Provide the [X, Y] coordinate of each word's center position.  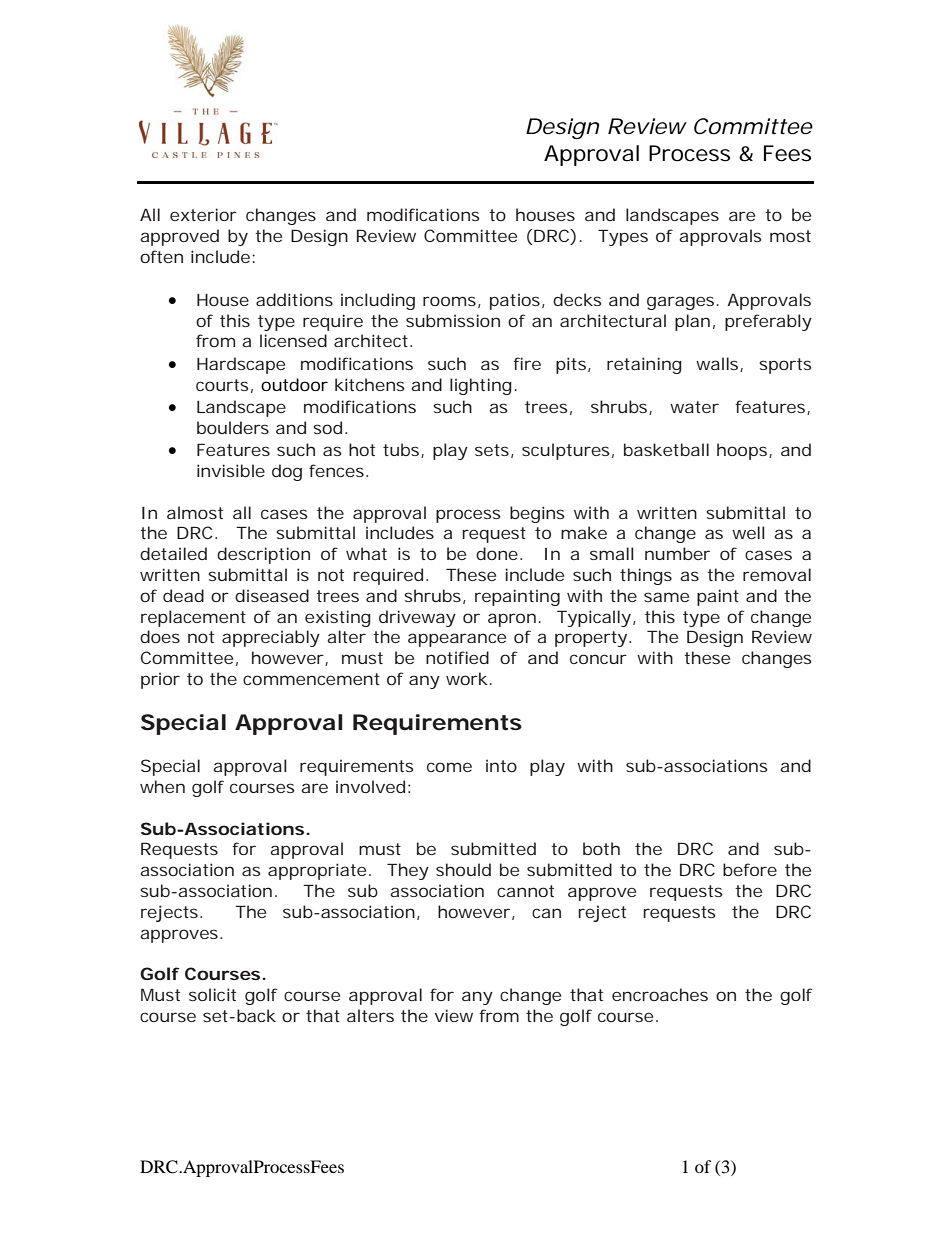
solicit [212, 994]
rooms [449, 301]
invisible [231, 470]
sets [492, 450]
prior [160, 680]
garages [680, 303]
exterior [203, 214]
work [467, 678]
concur [598, 659]
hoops [742, 451]
